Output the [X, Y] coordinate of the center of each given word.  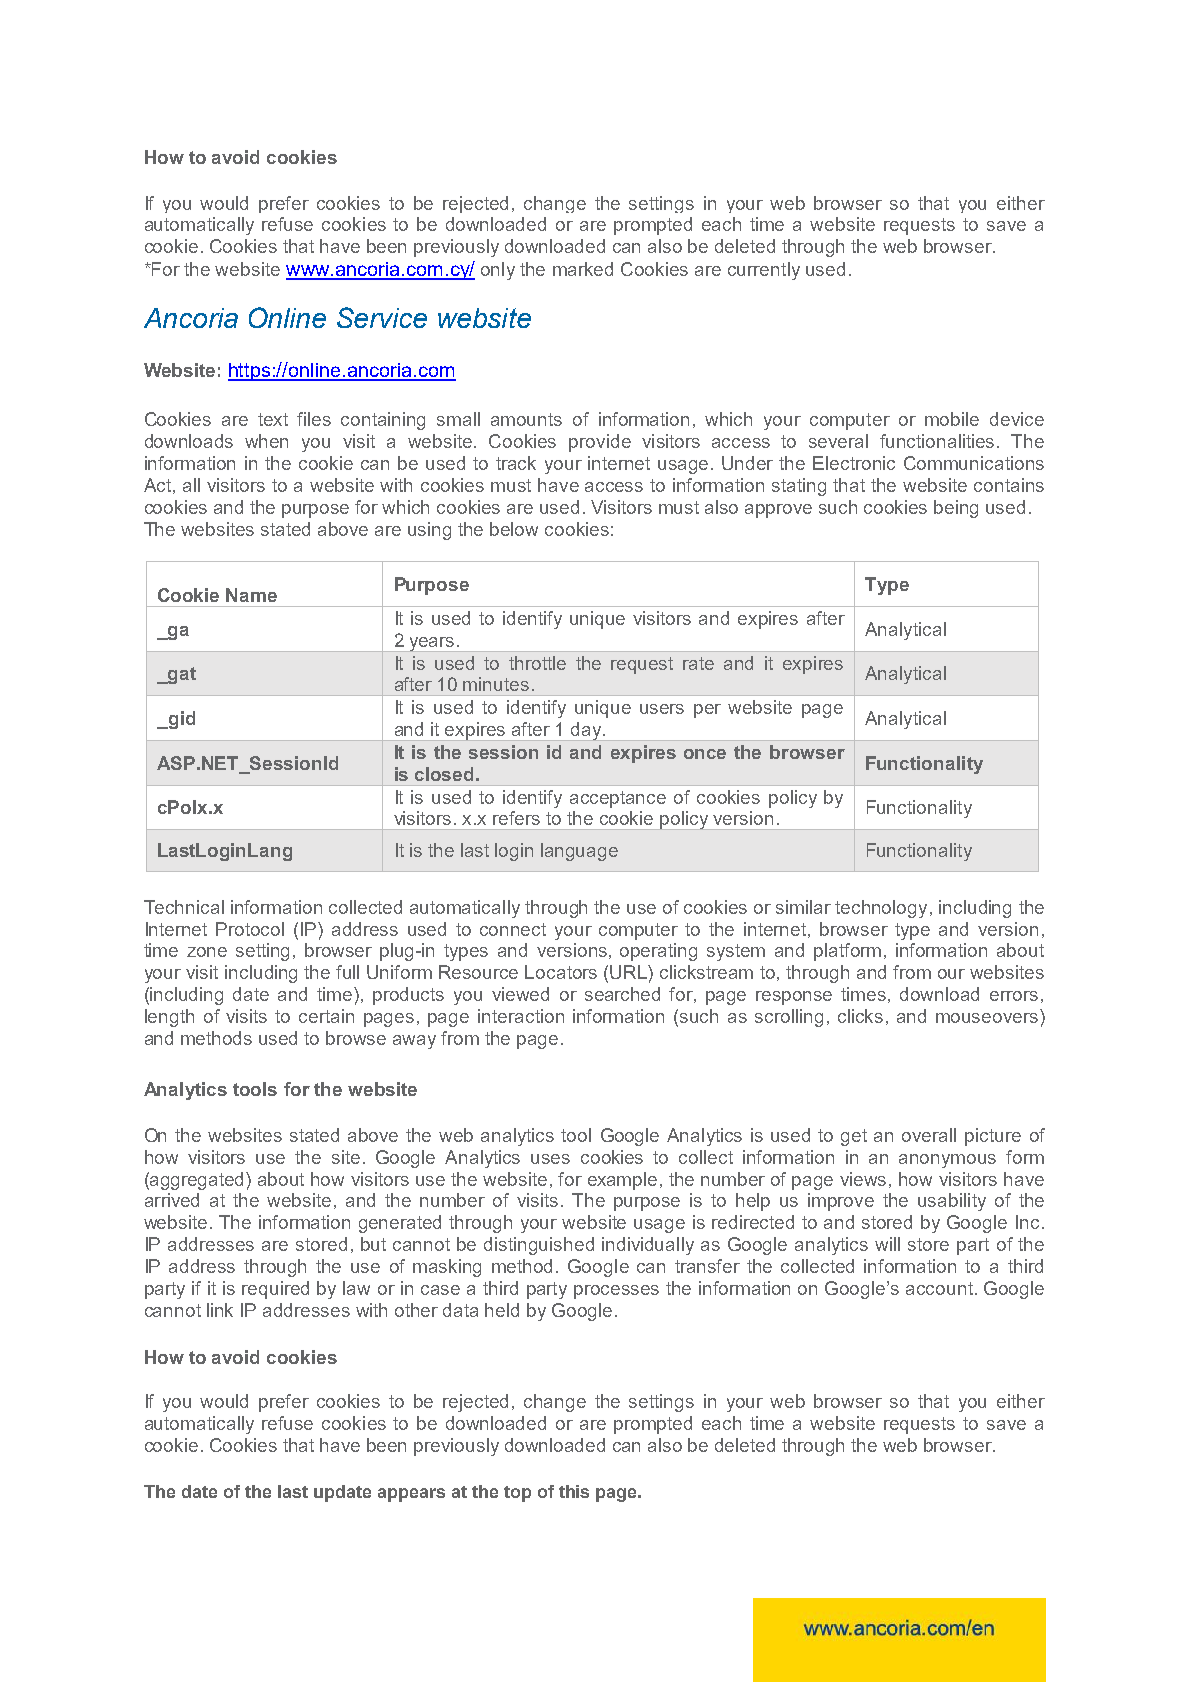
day [586, 731]
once [705, 754]
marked [583, 269]
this [574, 1491]
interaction [521, 1016]
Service [382, 317]
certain [326, 1016]
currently [764, 271]
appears [411, 1495]
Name [251, 595]
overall [929, 1135]
